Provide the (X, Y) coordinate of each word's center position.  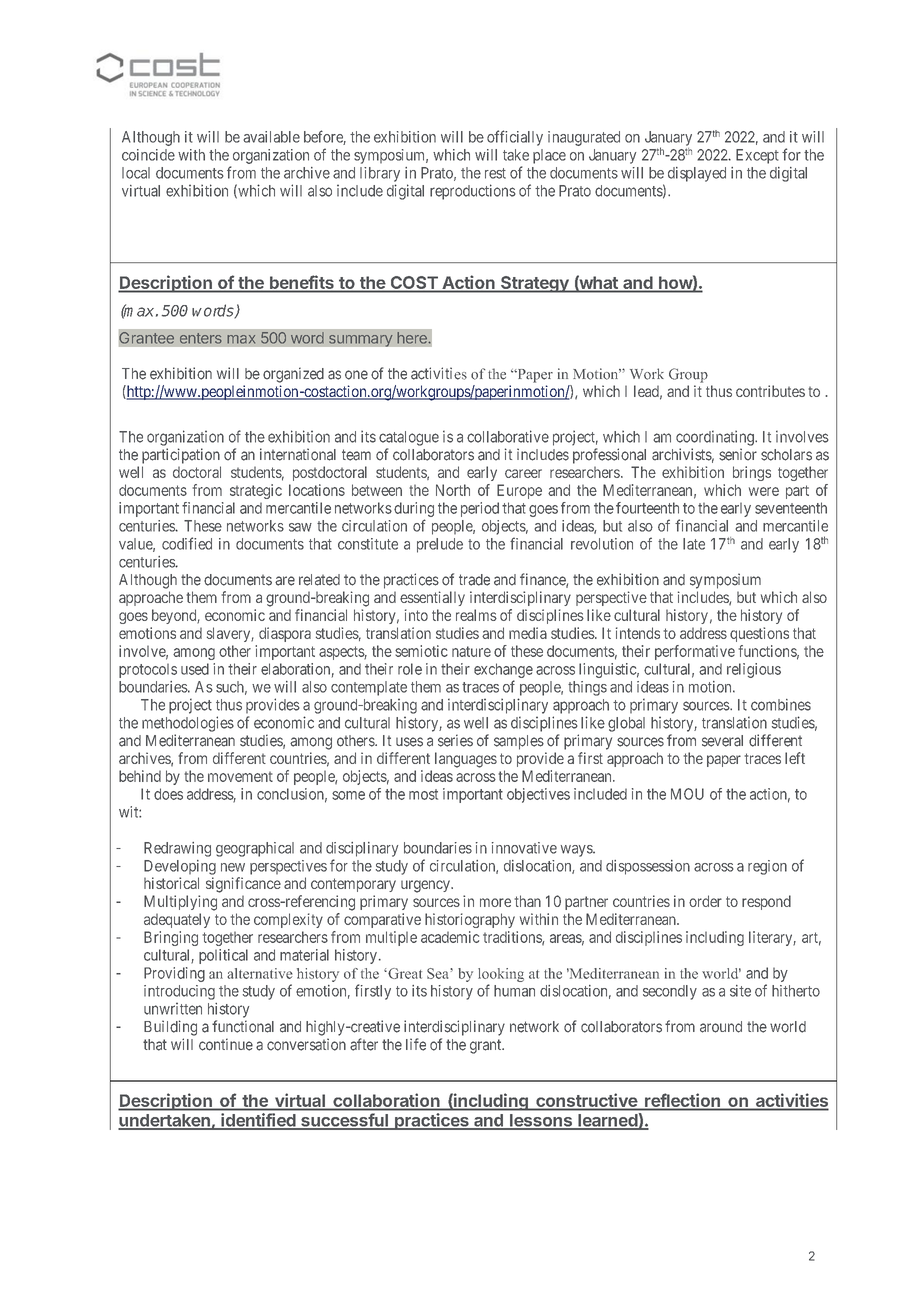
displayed (697, 174)
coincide (148, 155)
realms (476, 615)
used (195, 669)
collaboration (386, 1100)
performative (695, 652)
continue (226, 1044)
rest (495, 173)
